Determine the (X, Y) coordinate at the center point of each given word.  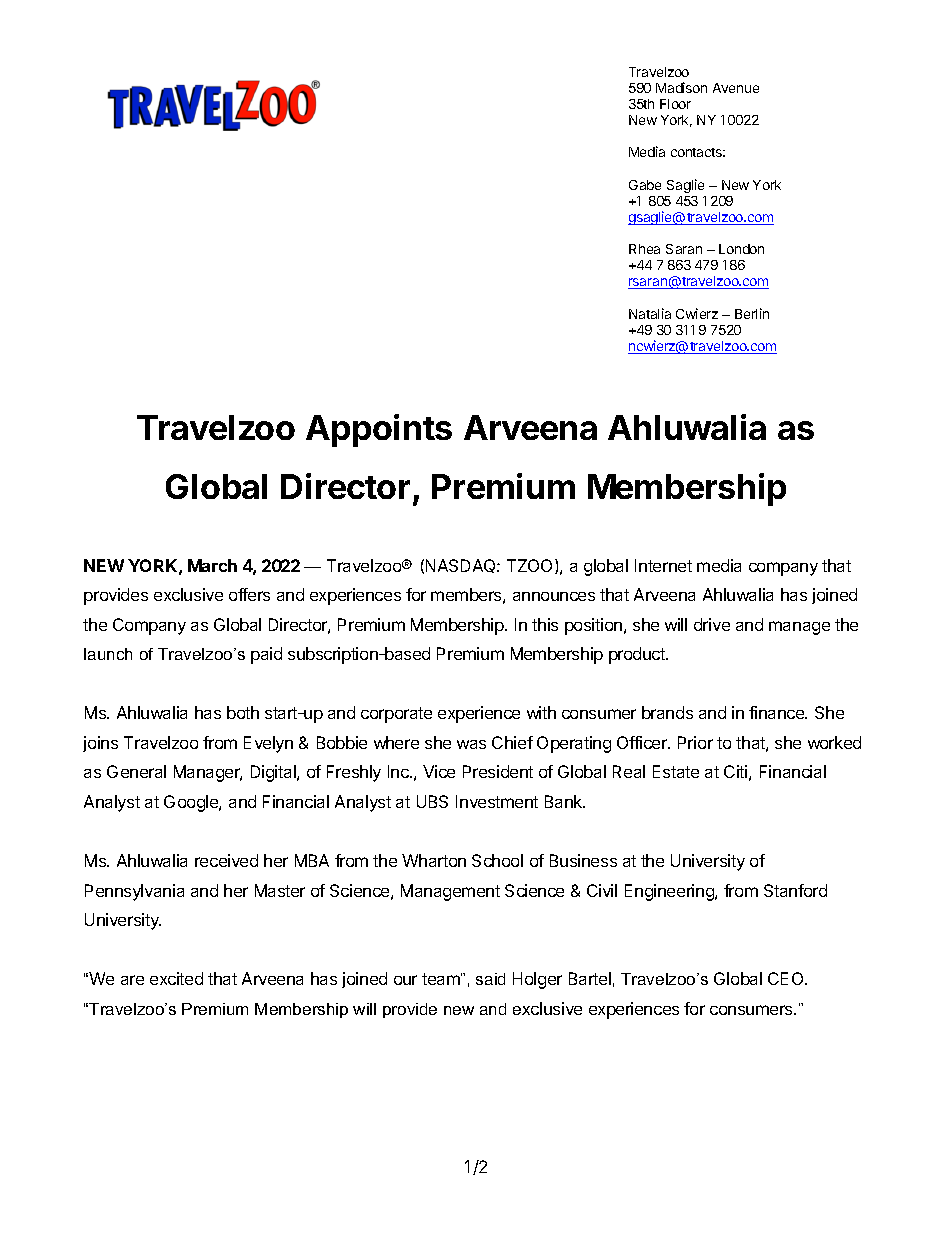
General (136, 771)
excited (176, 978)
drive (712, 624)
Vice (439, 771)
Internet (663, 565)
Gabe (645, 185)
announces (554, 596)
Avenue (736, 88)
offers (249, 594)
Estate (676, 771)
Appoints (379, 430)
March (212, 565)
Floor (675, 104)
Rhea (644, 249)
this (545, 624)
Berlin (752, 313)
